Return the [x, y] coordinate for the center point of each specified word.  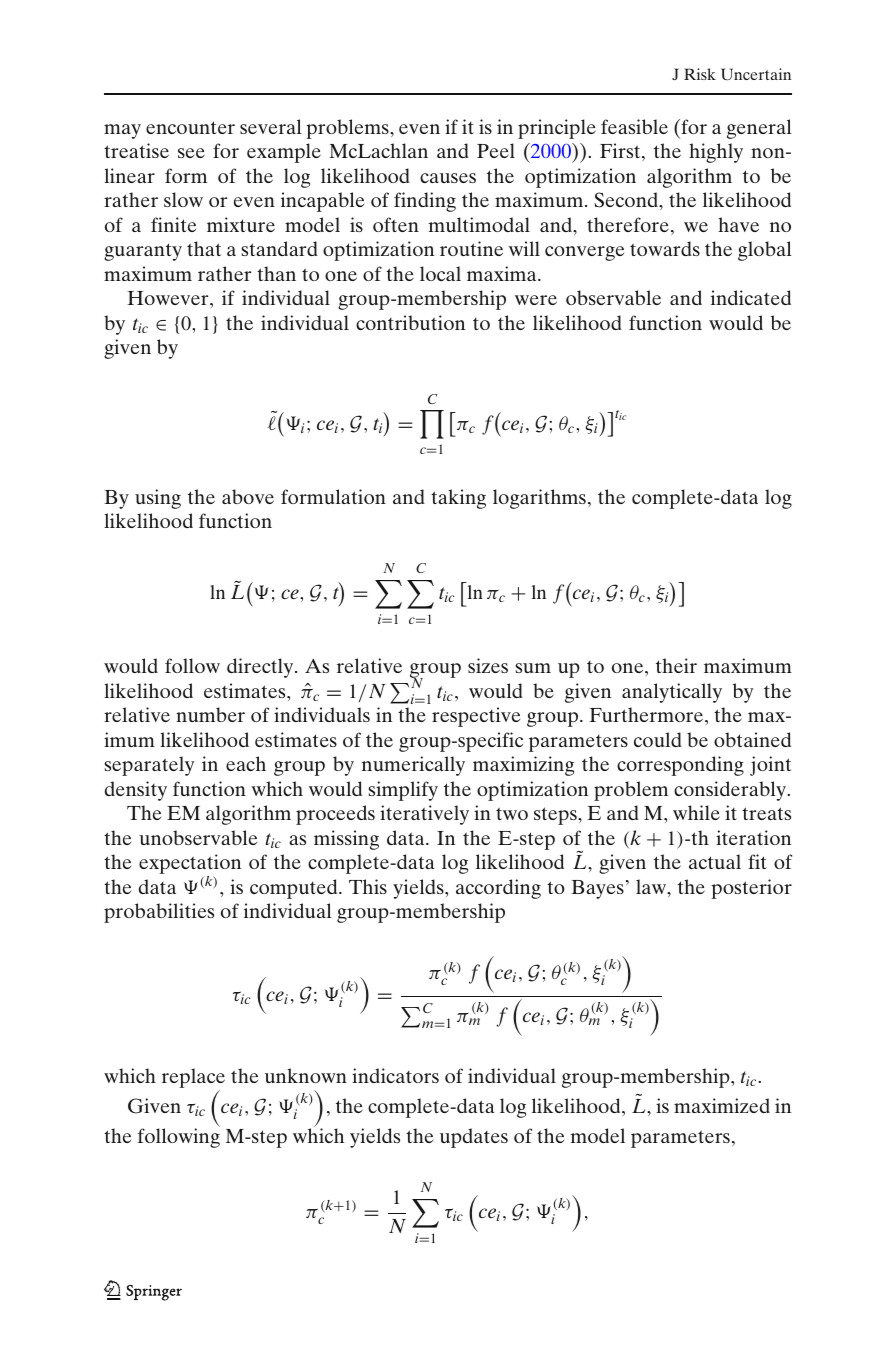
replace [193, 1079]
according [498, 889]
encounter [190, 127]
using [158, 499]
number [210, 714]
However [169, 298]
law [652, 888]
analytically [672, 693]
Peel [496, 150]
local [440, 273]
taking [458, 499]
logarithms [539, 499]
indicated [751, 297]
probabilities [159, 913]
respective [476, 717]
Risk [700, 74]
